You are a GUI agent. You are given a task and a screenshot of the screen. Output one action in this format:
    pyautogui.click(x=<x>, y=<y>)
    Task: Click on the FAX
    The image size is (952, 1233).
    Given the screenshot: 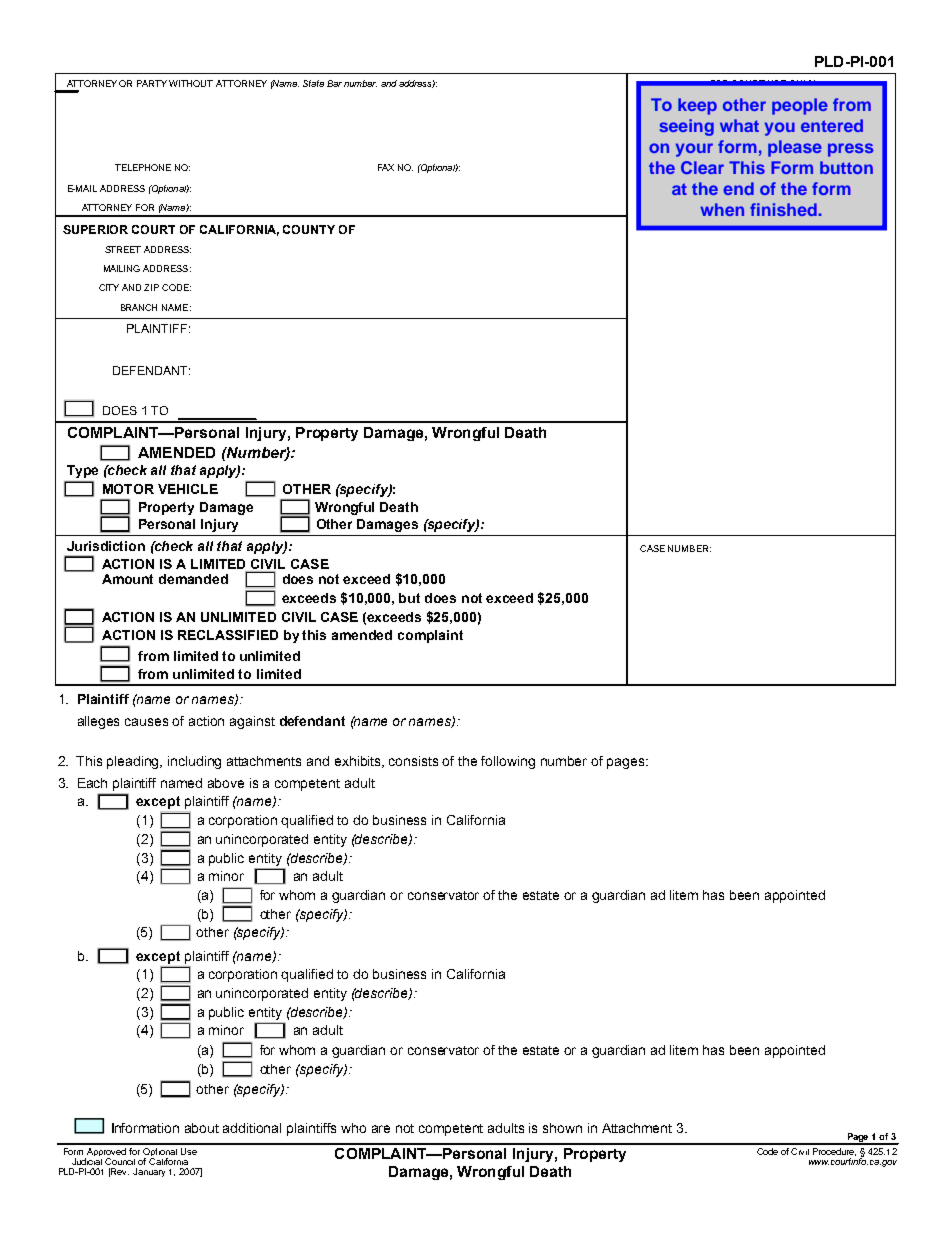 What is the action you would take?
    pyautogui.click(x=386, y=167)
